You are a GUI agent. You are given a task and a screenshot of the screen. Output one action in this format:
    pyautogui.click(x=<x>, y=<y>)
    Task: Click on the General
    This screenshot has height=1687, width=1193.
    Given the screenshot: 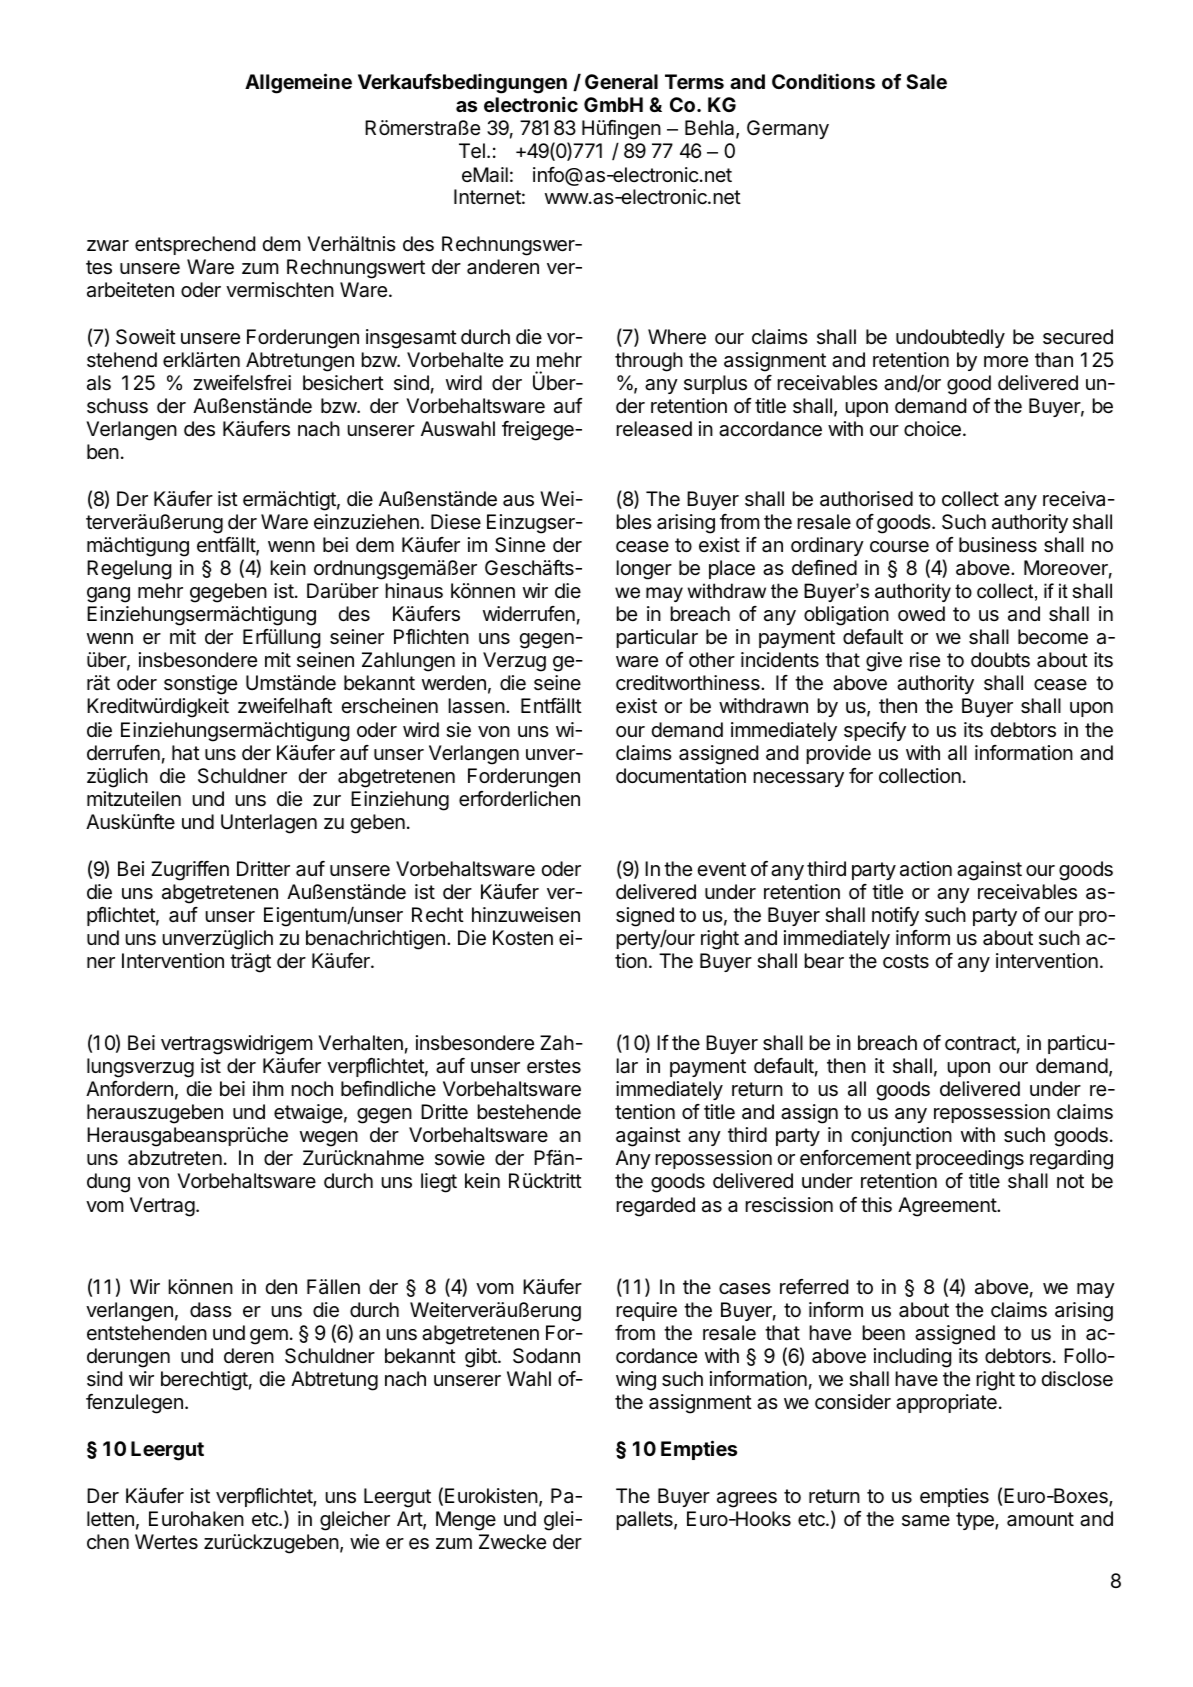 What is the action you would take?
    pyautogui.click(x=621, y=81)
